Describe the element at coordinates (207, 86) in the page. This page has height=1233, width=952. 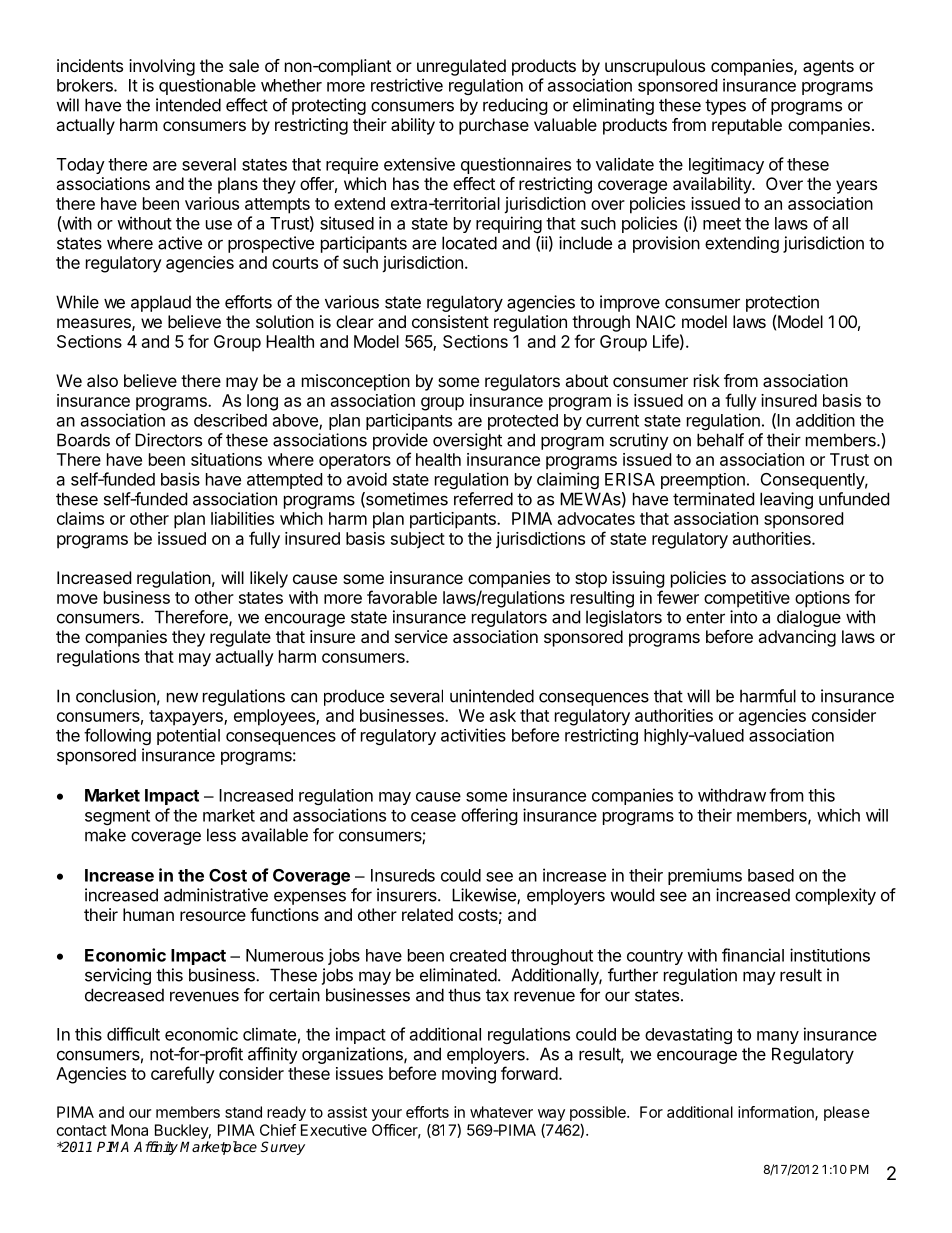
I see `questionable` at that location.
